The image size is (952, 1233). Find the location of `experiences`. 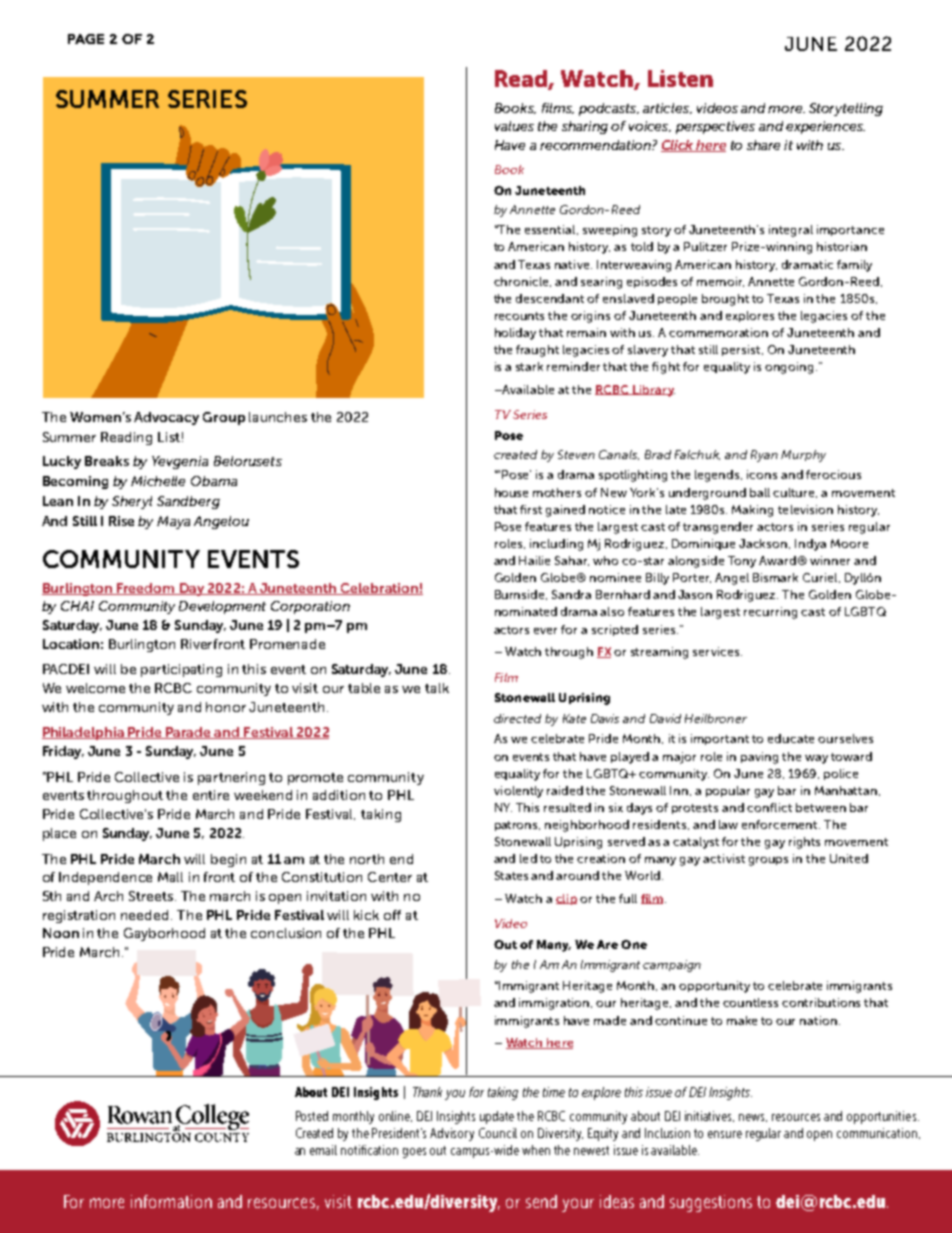

experiences is located at coordinates (825, 127).
